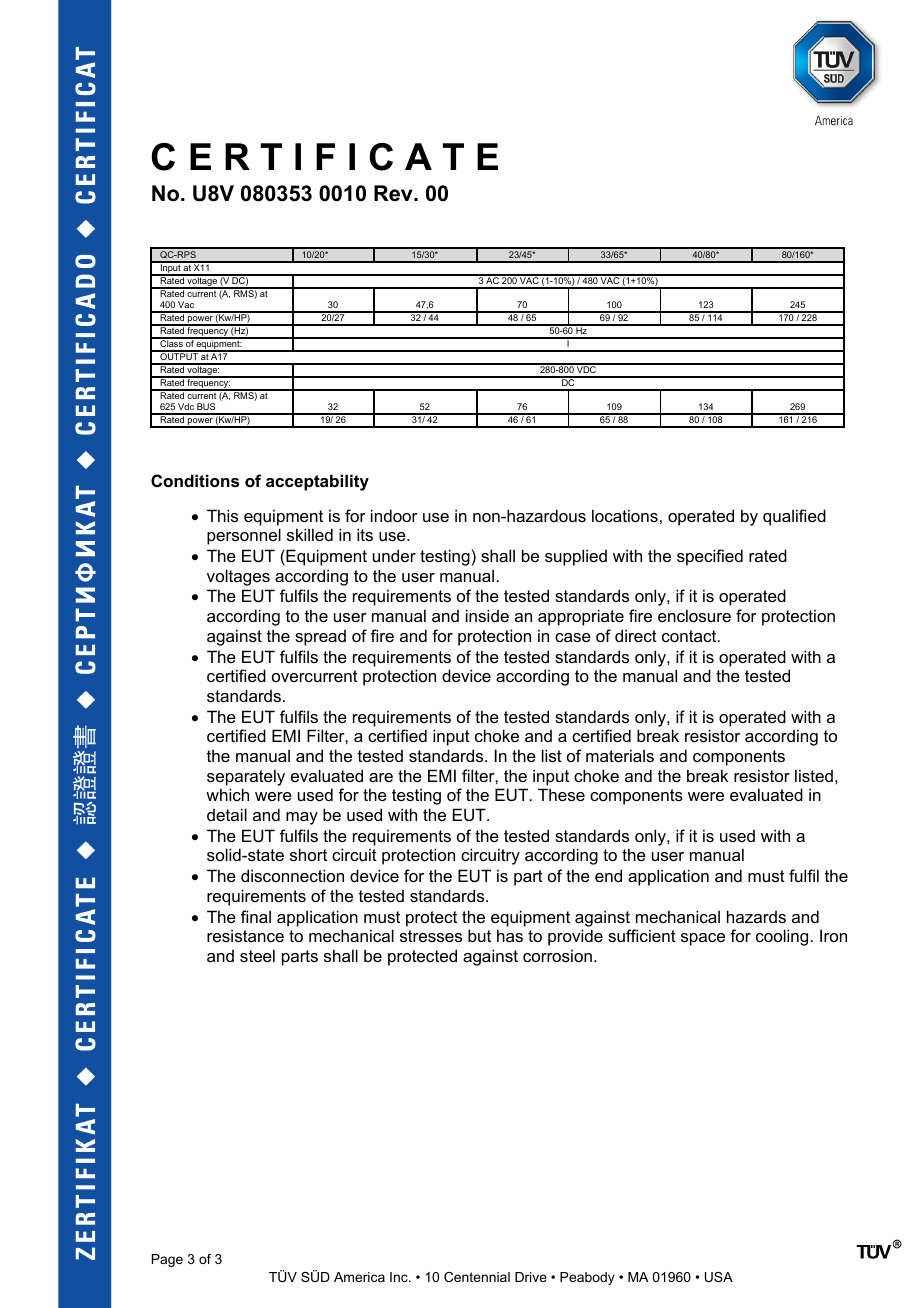 The image size is (924, 1308). I want to click on Centennial, so click(477, 1277).
